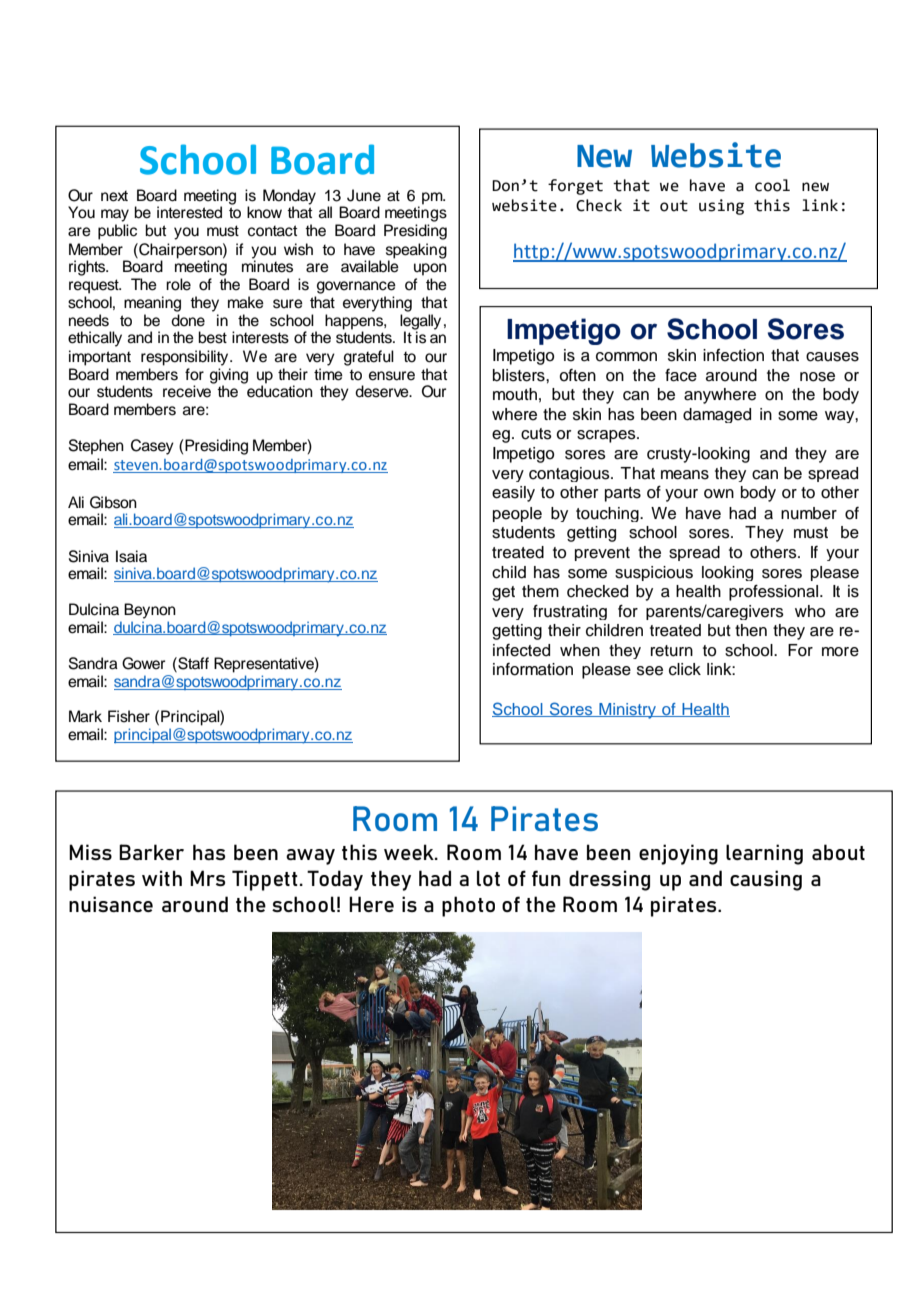 This screenshot has width=924, height=1308. What do you see at coordinates (364, 195) in the screenshot?
I see `June` at bounding box center [364, 195].
